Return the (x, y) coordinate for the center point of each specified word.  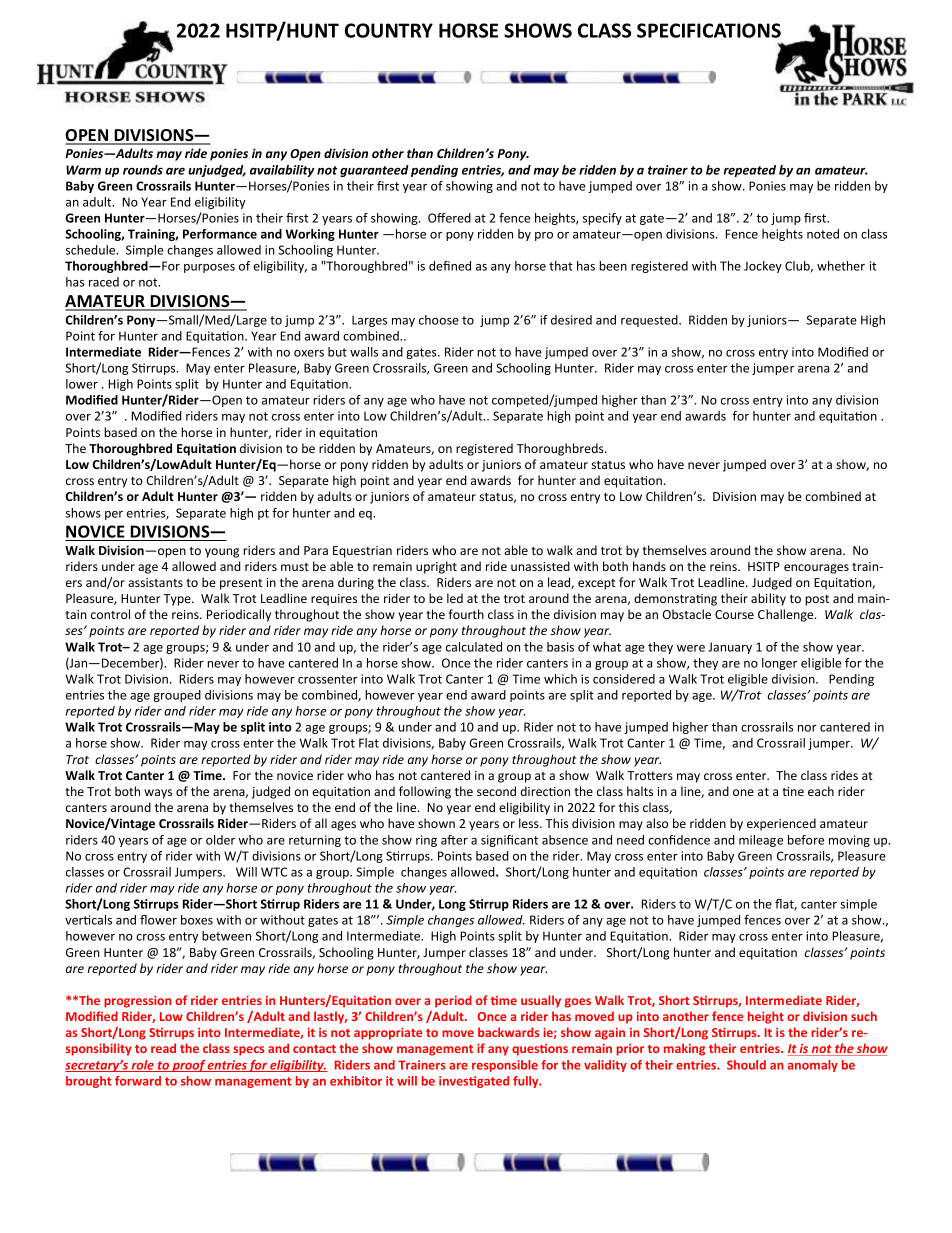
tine (793, 791)
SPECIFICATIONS (709, 30)
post (817, 600)
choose (439, 320)
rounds (143, 170)
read (163, 1048)
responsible (505, 1066)
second (496, 791)
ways (158, 794)
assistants (155, 582)
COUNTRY (389, 30)
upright (436, 567)
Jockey (763, 267)
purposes (209, 268)
